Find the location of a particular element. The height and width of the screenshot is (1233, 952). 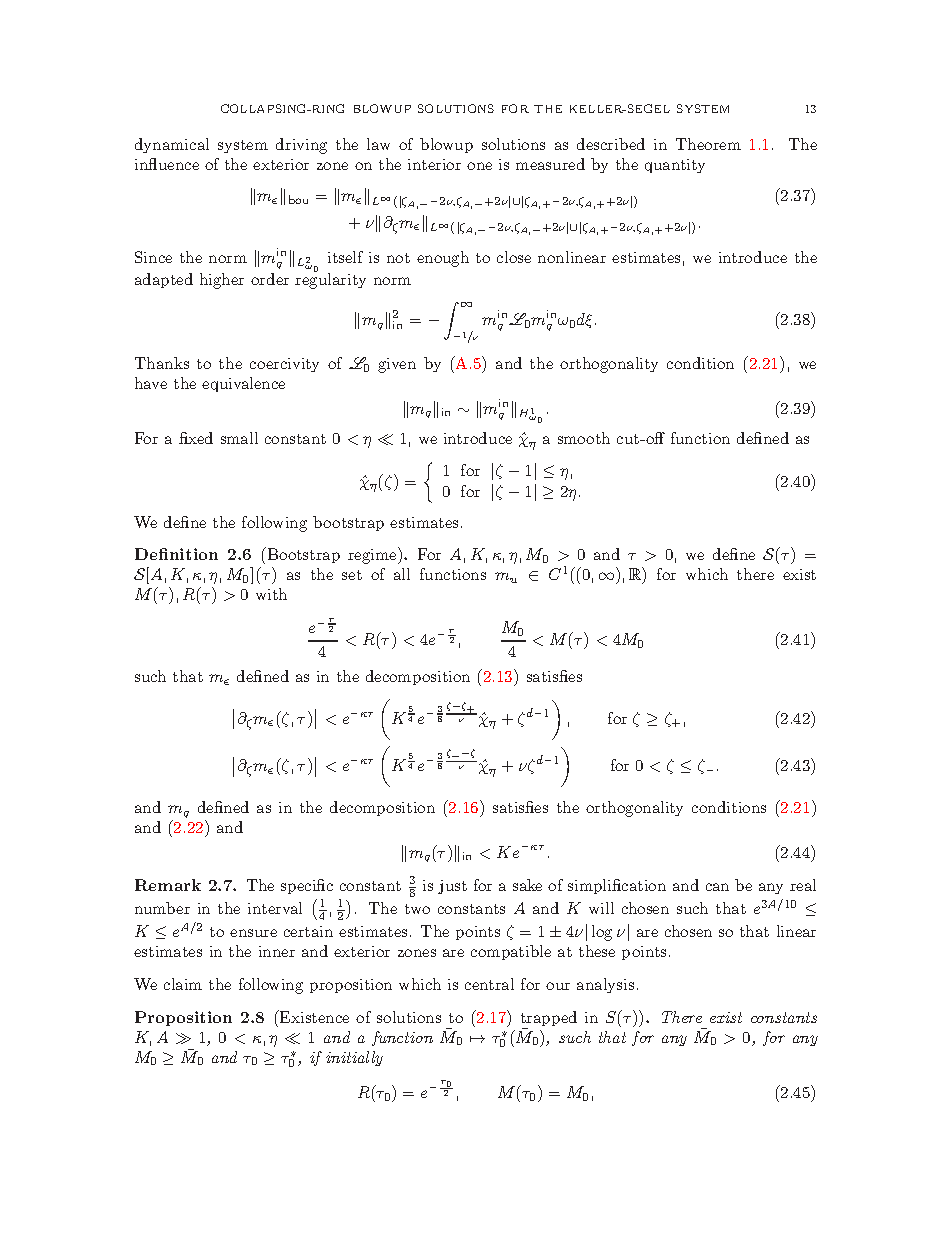

Theorem is located at coordinates (708, 144).
